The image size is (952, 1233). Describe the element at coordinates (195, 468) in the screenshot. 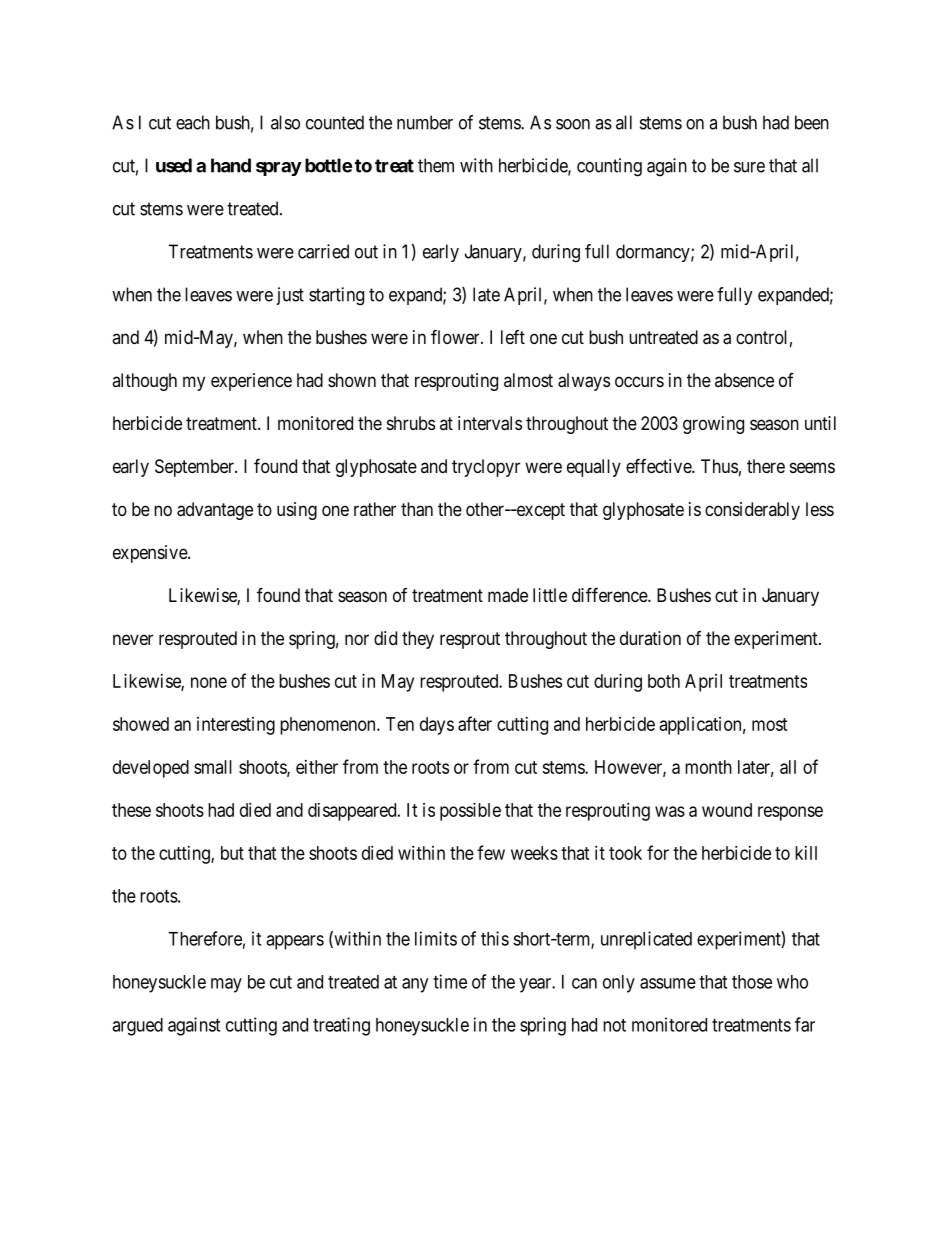

I see `September` at that location.
